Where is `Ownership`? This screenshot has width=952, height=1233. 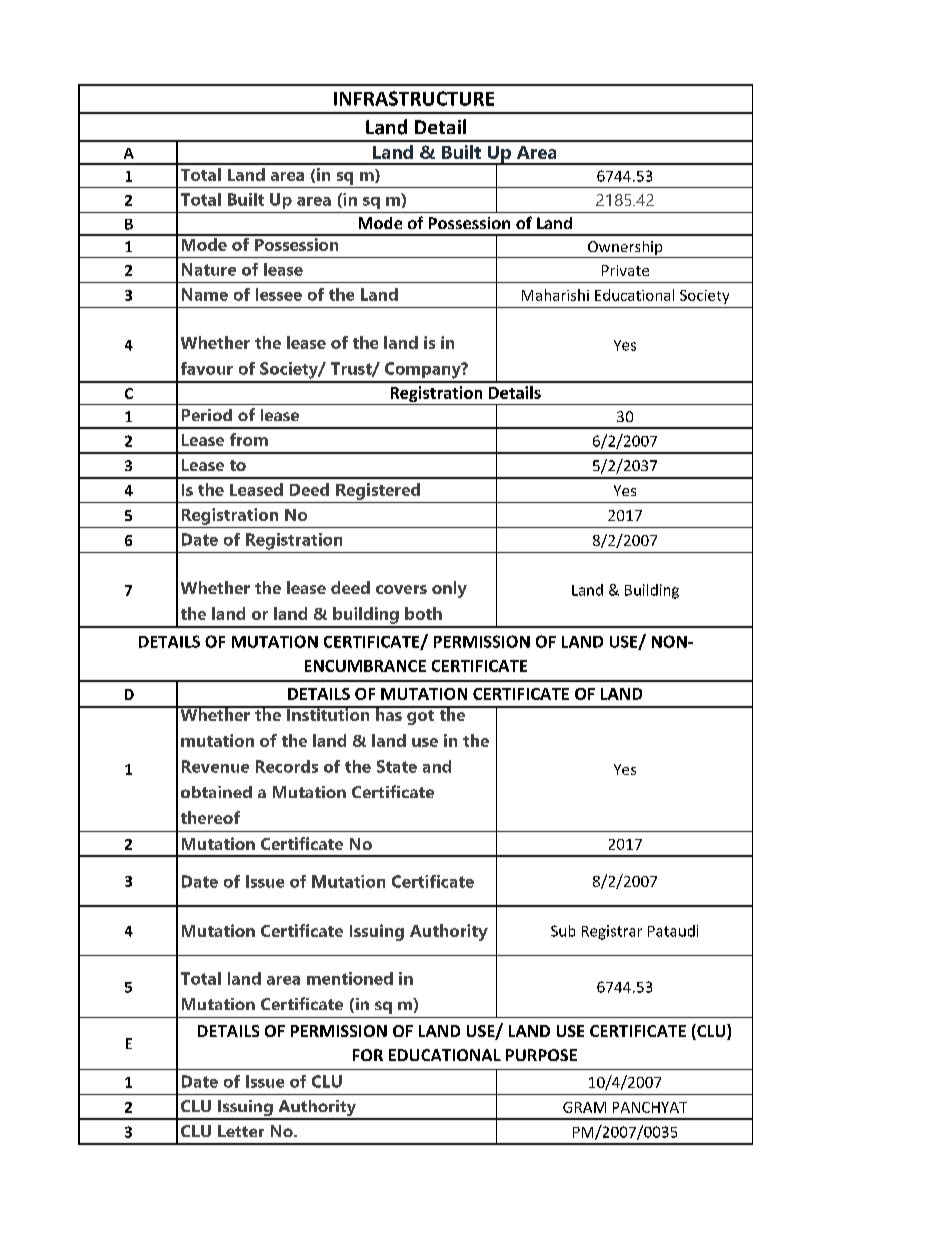 Ownership is located at coordinates (625, 249).
